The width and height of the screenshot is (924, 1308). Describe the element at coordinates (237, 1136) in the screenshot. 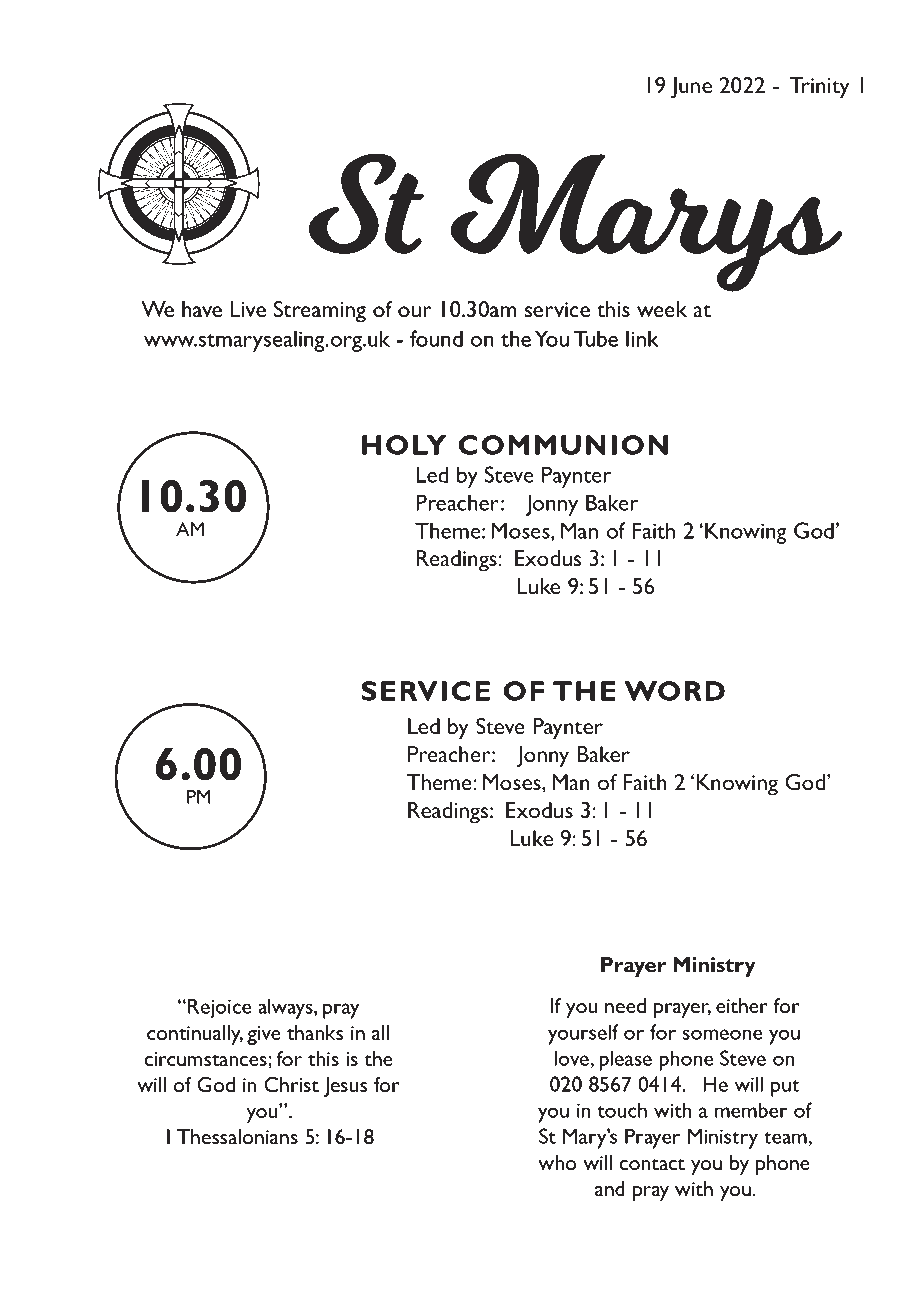

I see `Thessalonians` at that location.
